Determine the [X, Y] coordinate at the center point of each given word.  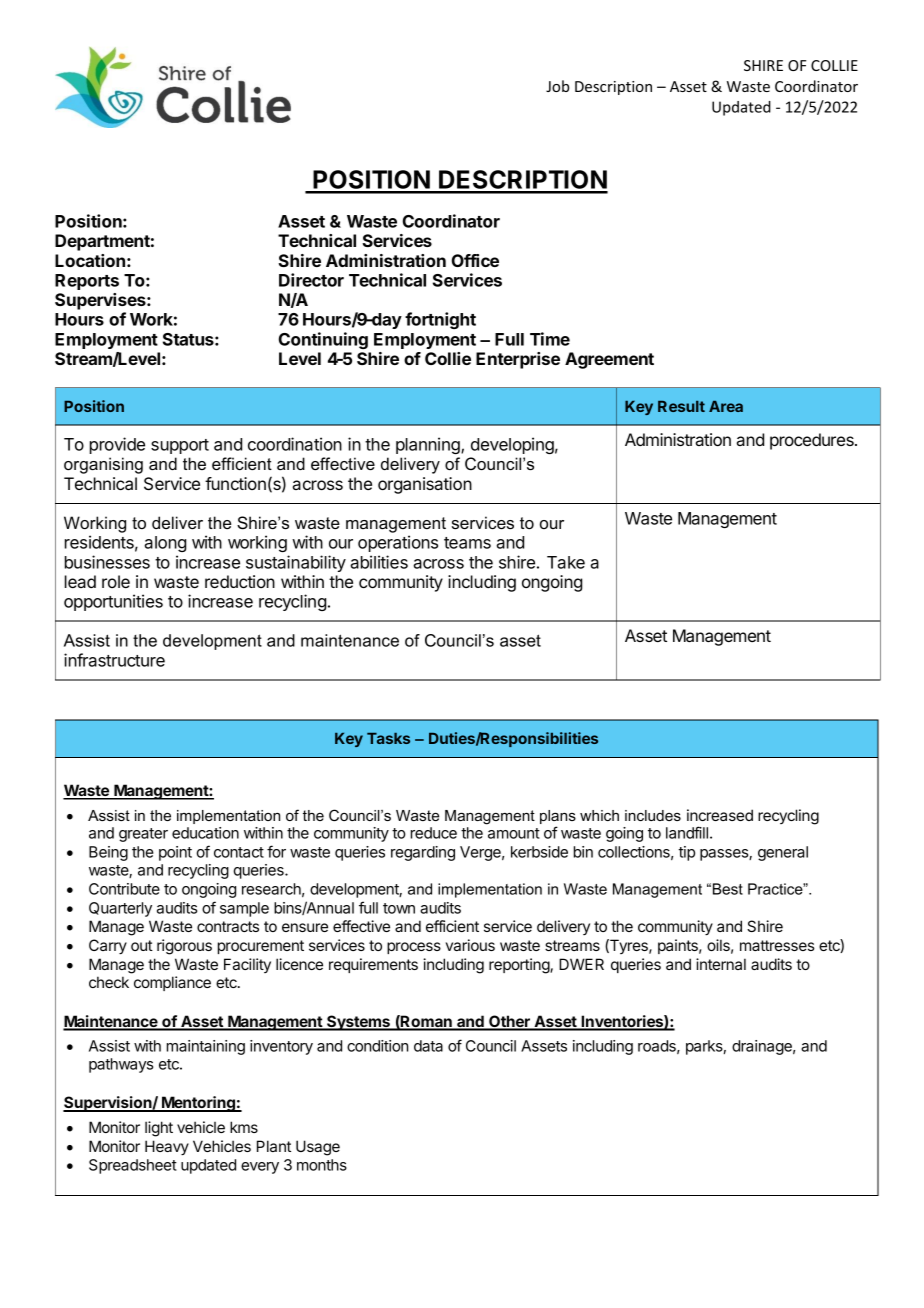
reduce [434, 833]
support [180, 446]
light [159, 1129]
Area [726, 406]
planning [429, 445]
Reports [87, 282]
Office [475, 260]
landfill [687, 832]
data [428, 1046]
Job [557, 86]
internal [721, 964]
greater [143, 835]
